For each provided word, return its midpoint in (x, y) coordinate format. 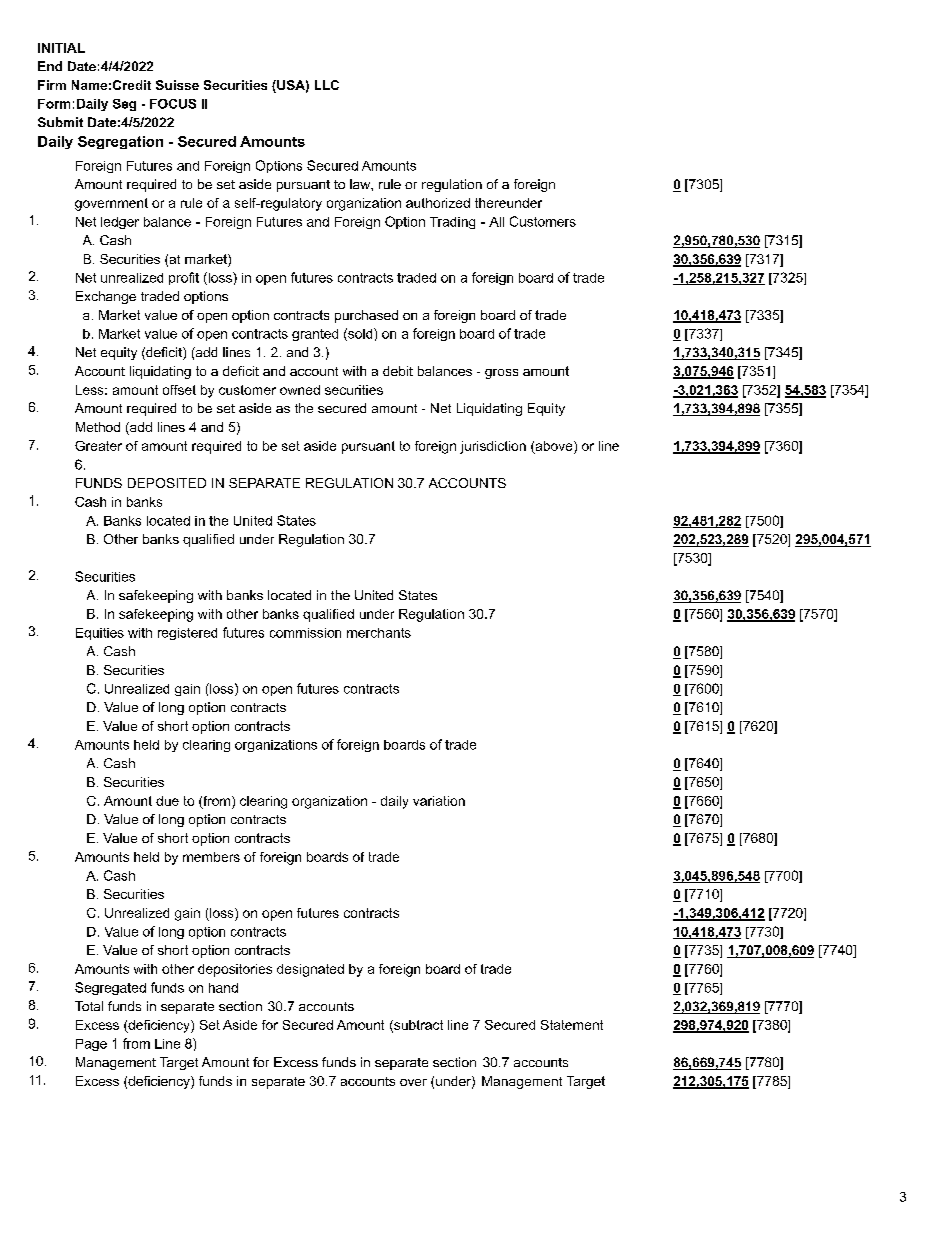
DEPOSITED (167, 483)
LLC (327, 85)
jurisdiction (493, 447)
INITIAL (61, 48)
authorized (438, 203)
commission (305, 633)
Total (89, 1006)
